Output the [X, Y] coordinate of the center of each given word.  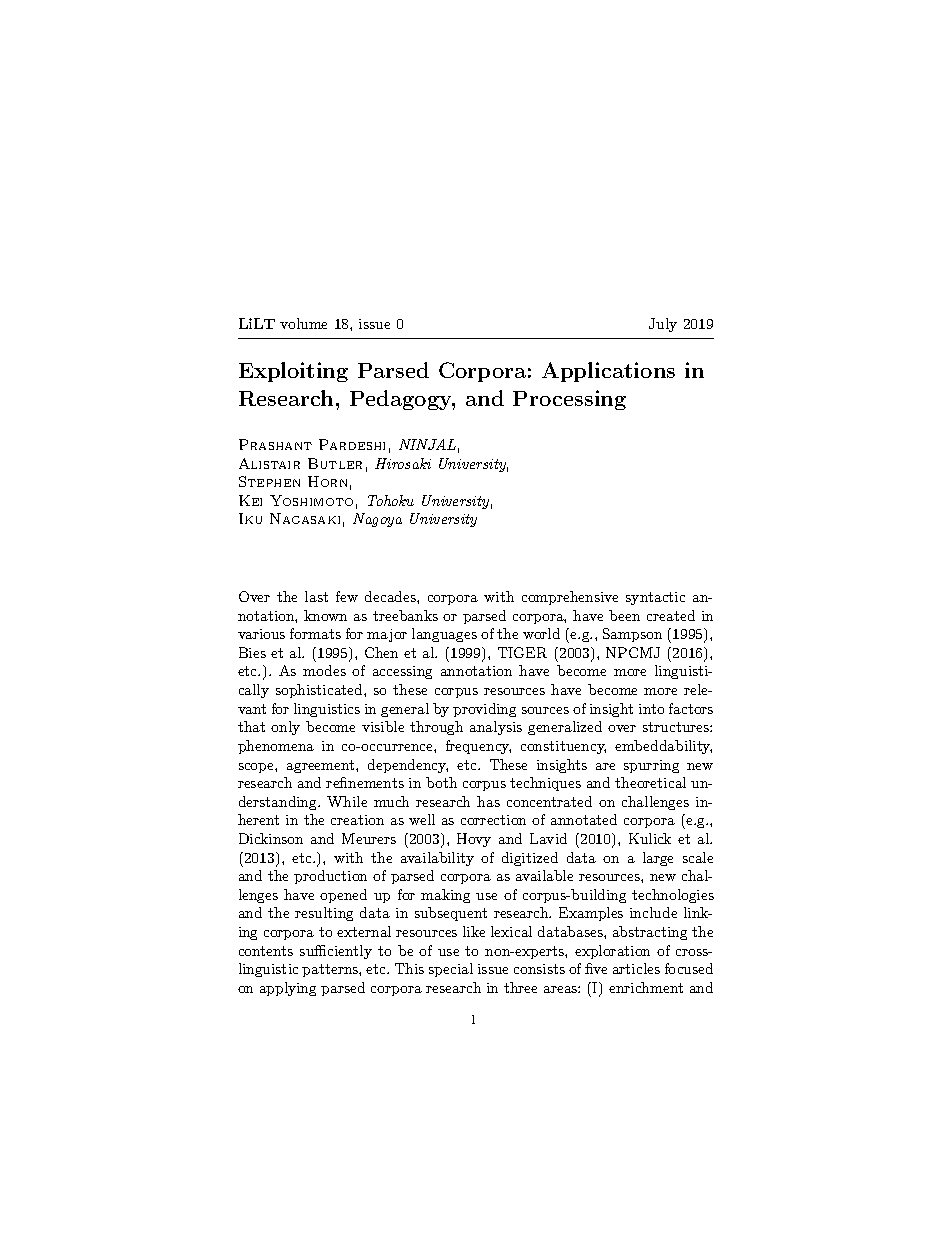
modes [324, 670]
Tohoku [391, 500]
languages [444, 635]
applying [288, 989]
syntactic [655, 598]
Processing [569, 400]
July [663, 325]
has [488, 801]
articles [636, 968]
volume [303, 323]
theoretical [650, 782]
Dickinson [271, 838]
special [451, 970]
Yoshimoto [311, 500]
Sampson [632, 635]
